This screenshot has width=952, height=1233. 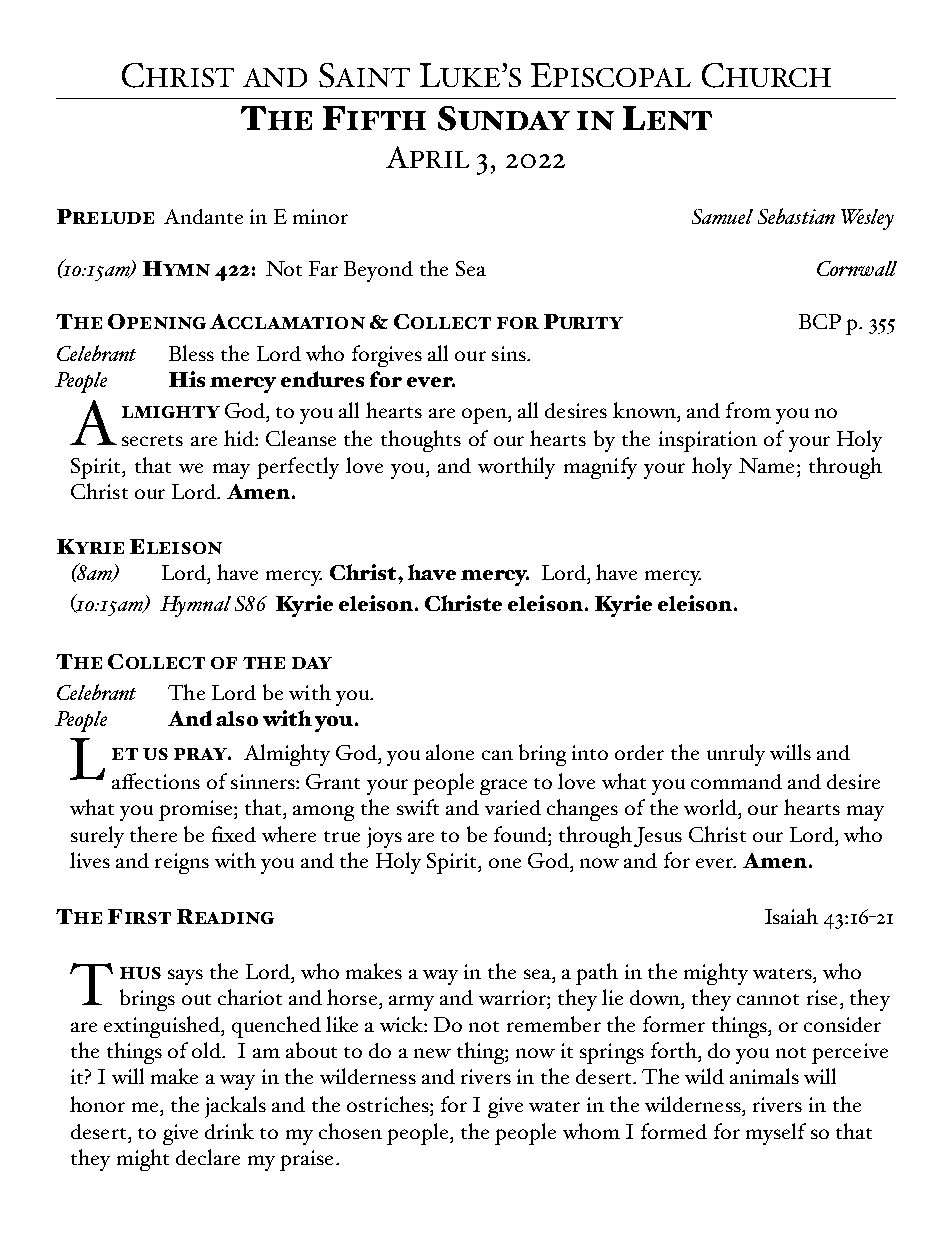 What do you see at coordinates (450, 752) in the screenshot?
I see `alone` at bounding box center [450, 752].
